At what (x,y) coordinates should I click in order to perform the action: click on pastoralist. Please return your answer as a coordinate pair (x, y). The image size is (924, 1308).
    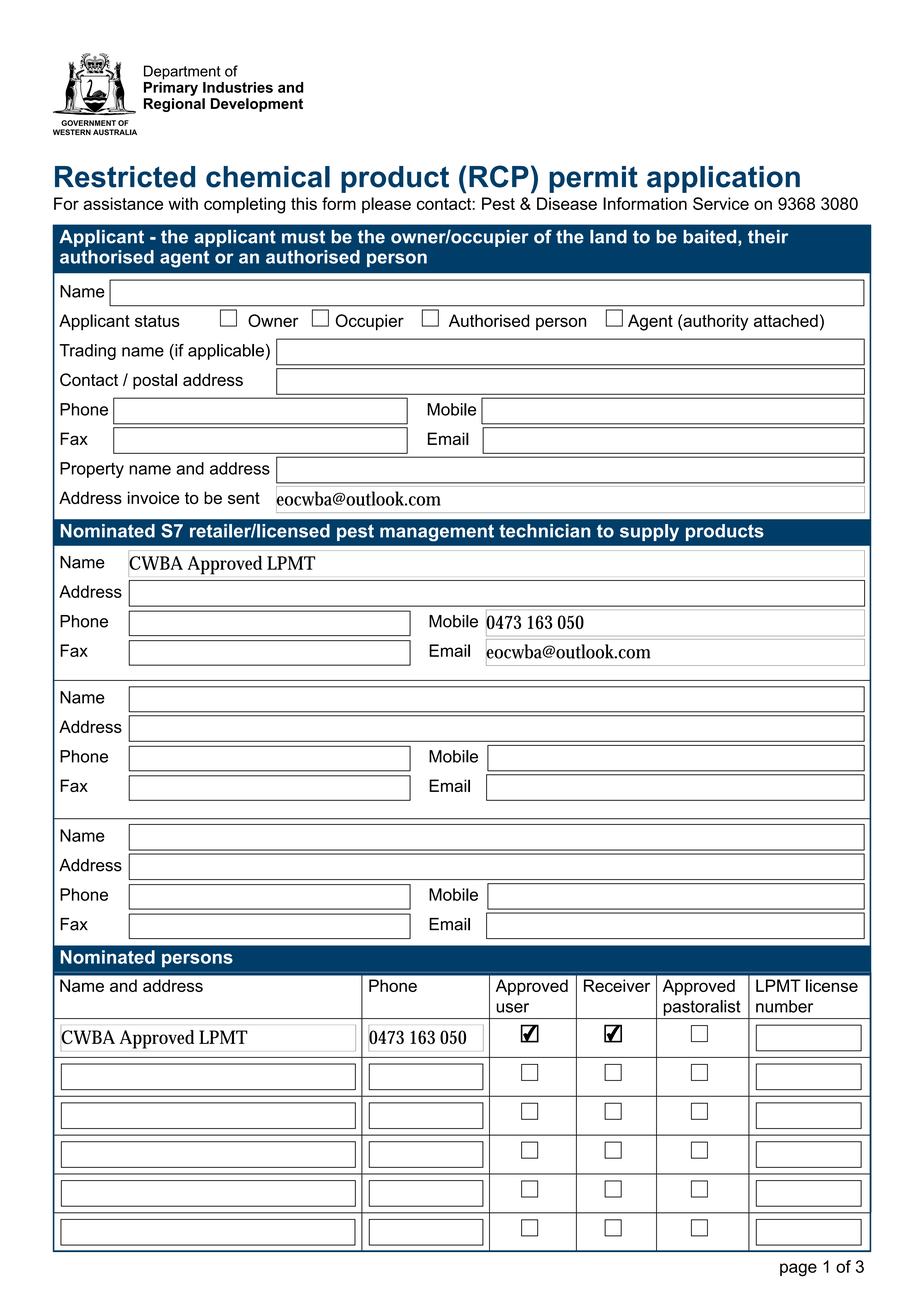
    Looking at the image, I should click on (702, 1008).
